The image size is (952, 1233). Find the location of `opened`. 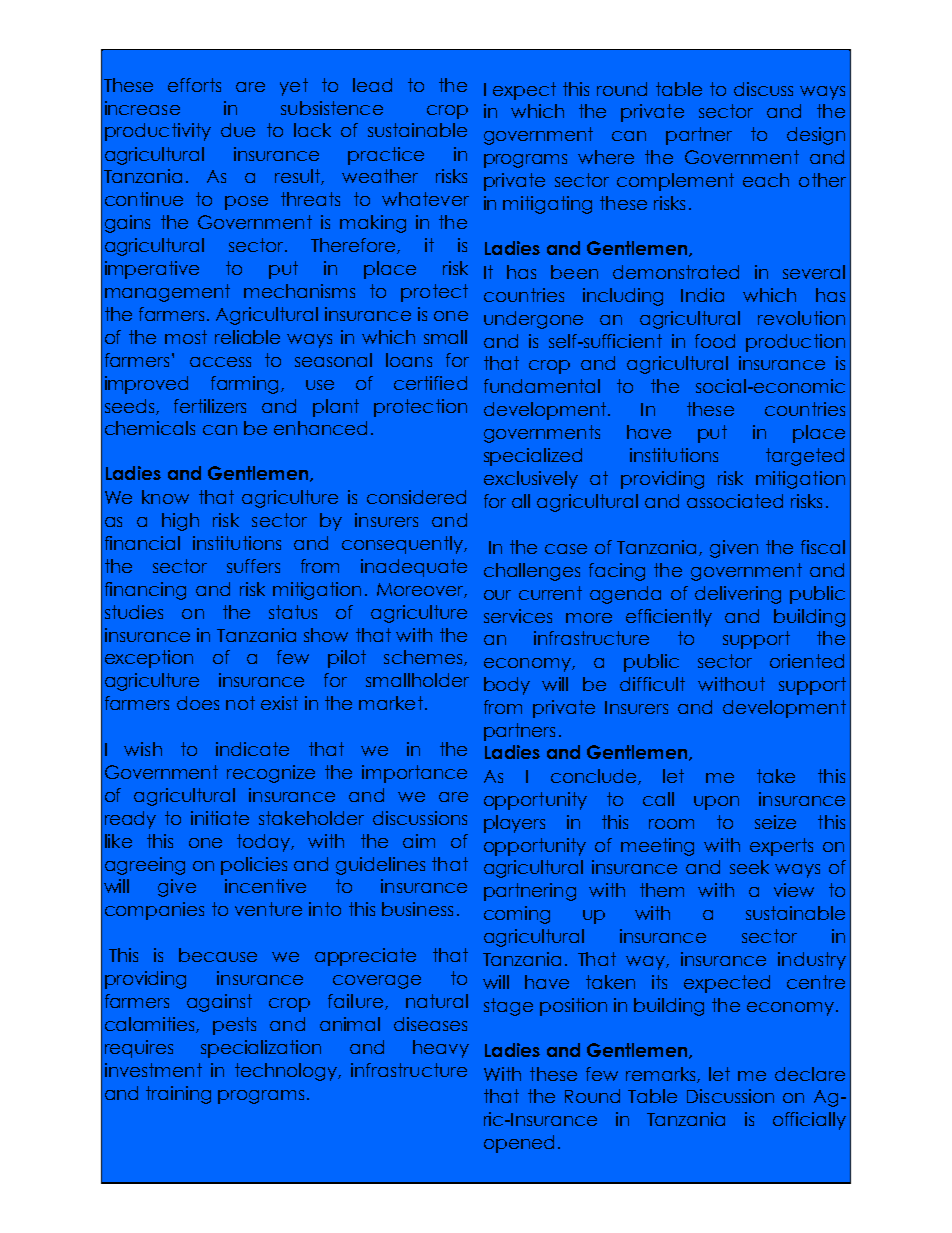

opened is located at coordinates (519, 1144).
